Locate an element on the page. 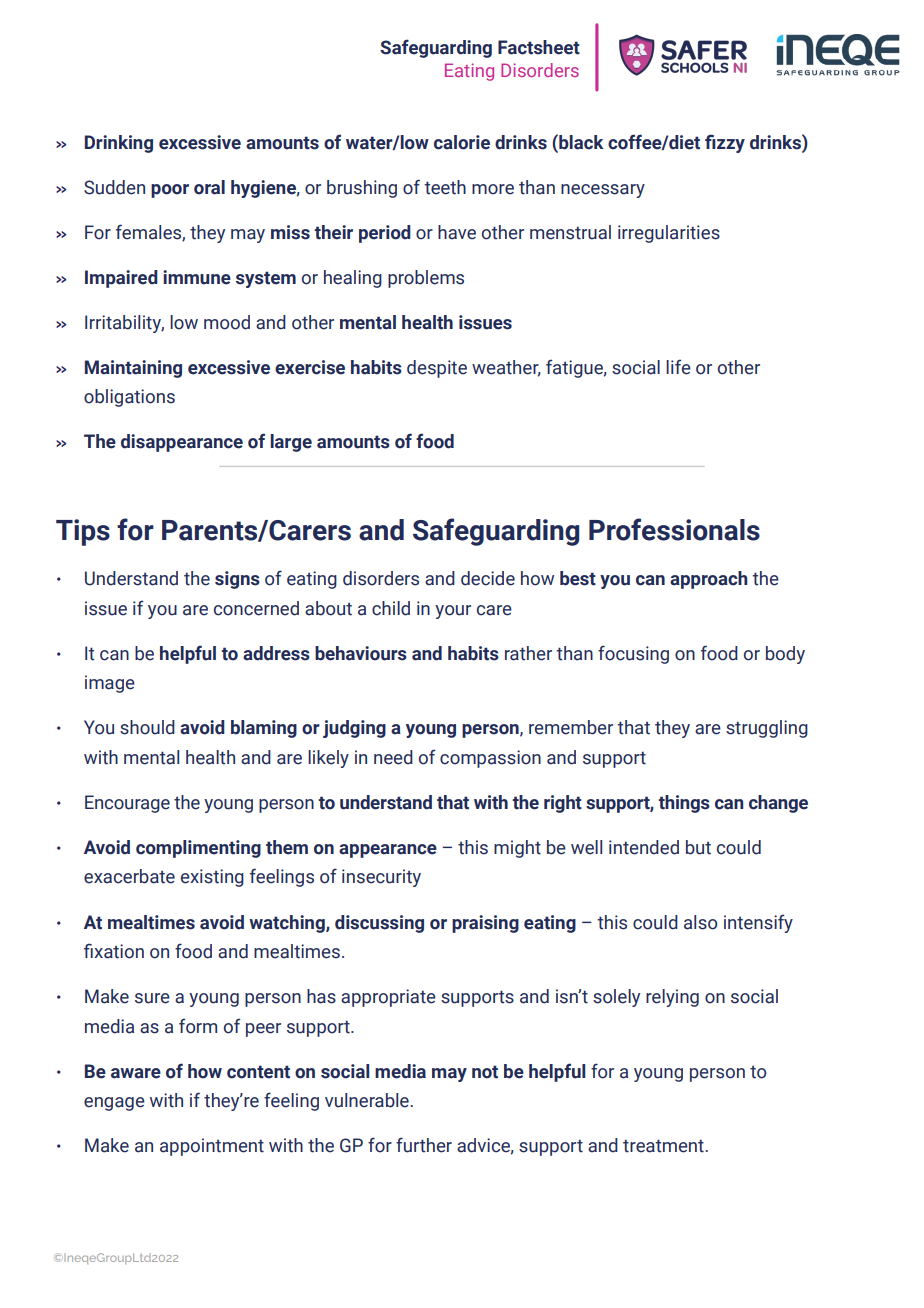  poor is located at coordinates (170, 191).
